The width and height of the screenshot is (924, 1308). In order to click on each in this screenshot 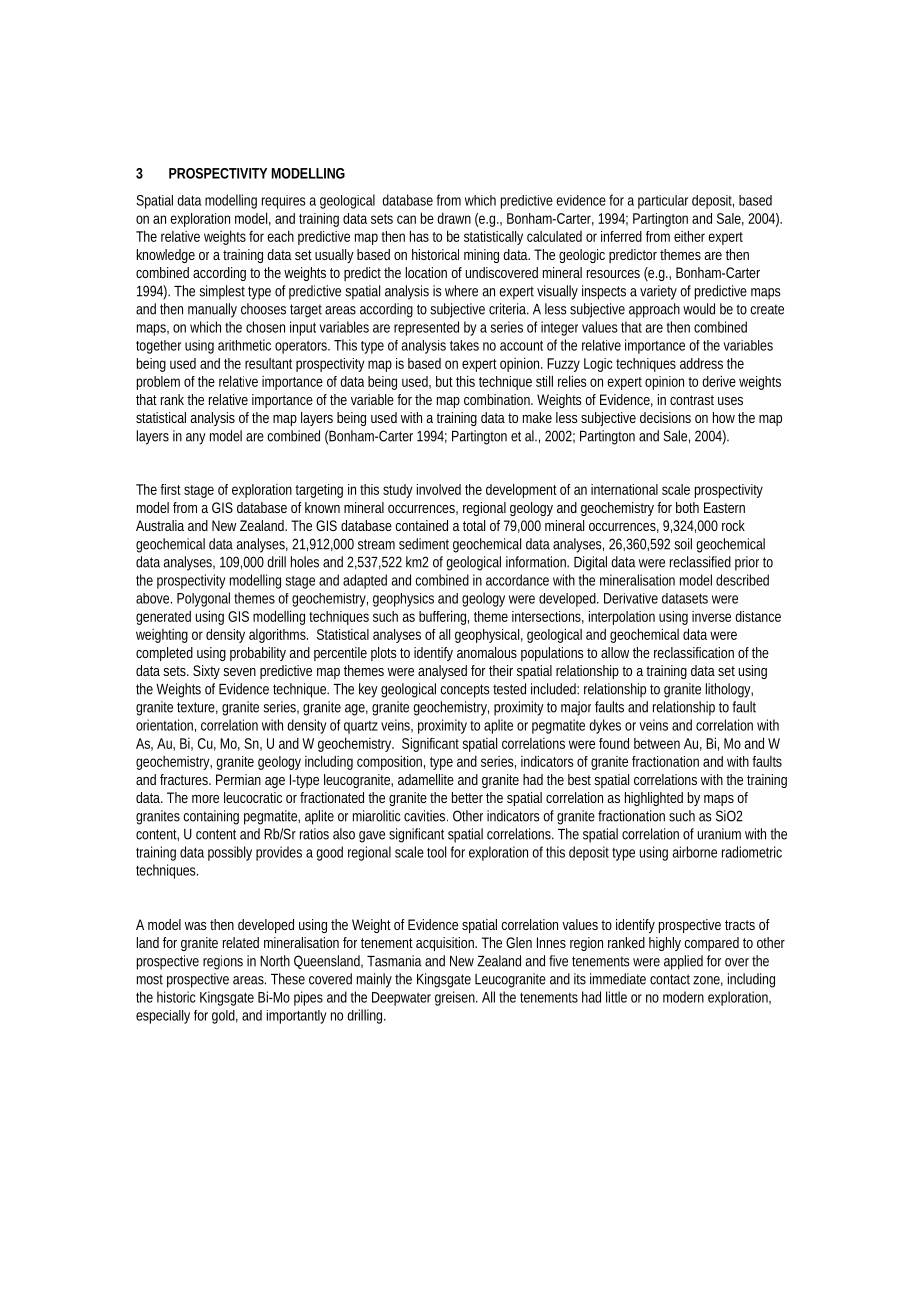, I will do `click(280, 236)`.
